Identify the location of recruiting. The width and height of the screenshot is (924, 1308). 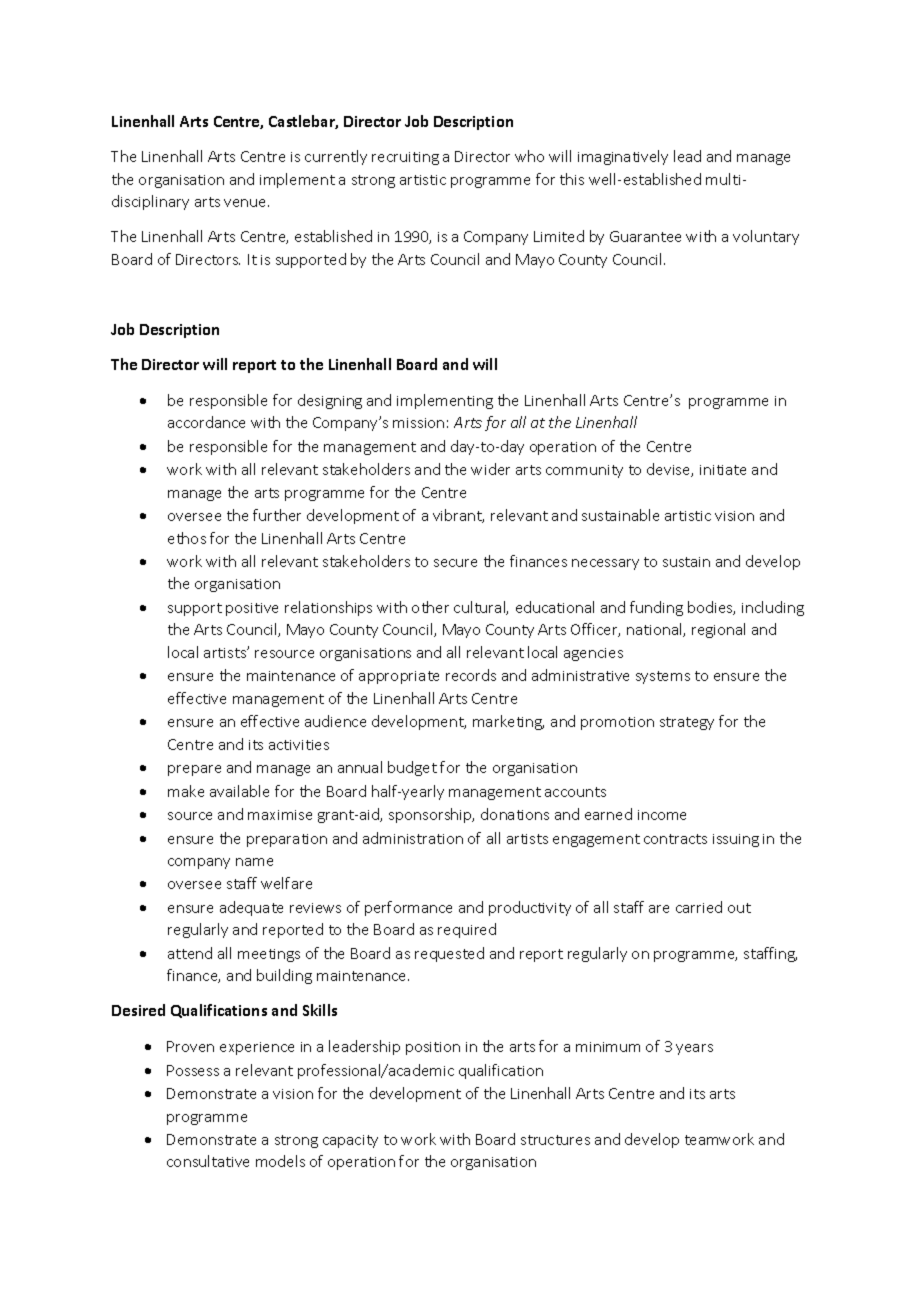
(405, 158).
